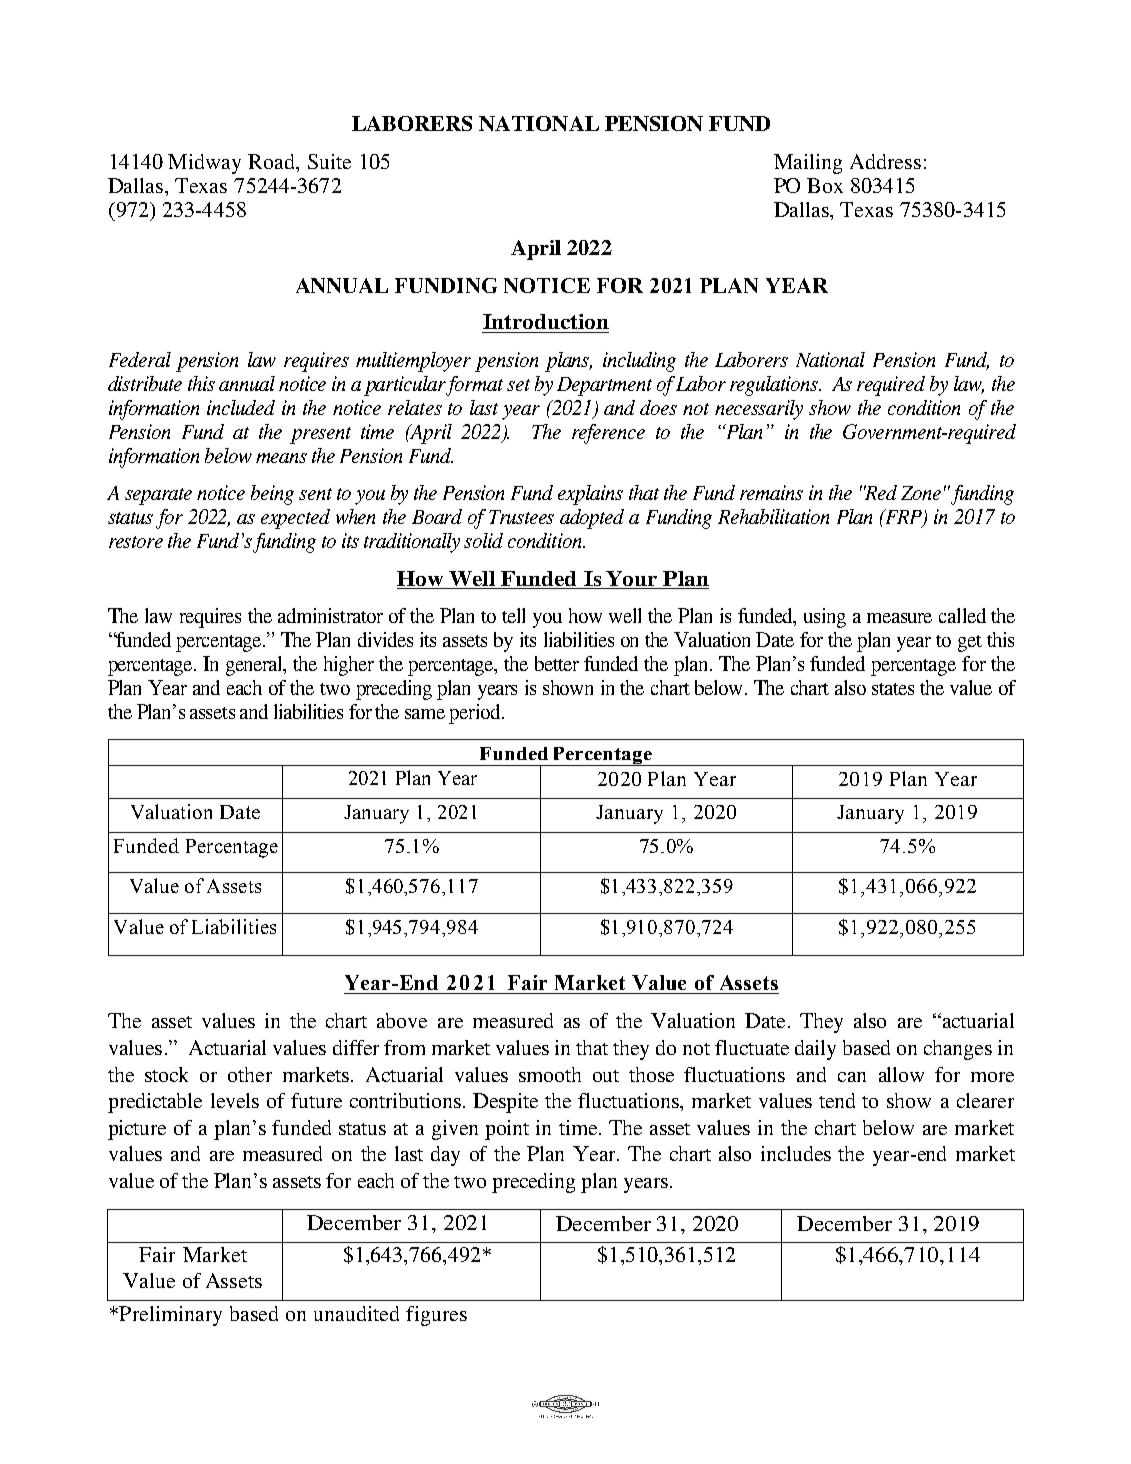 The width and height of the image is (1131, 1464). Describe the element at coordinates (592, 519) in the image. I see `adopted` at that location.
